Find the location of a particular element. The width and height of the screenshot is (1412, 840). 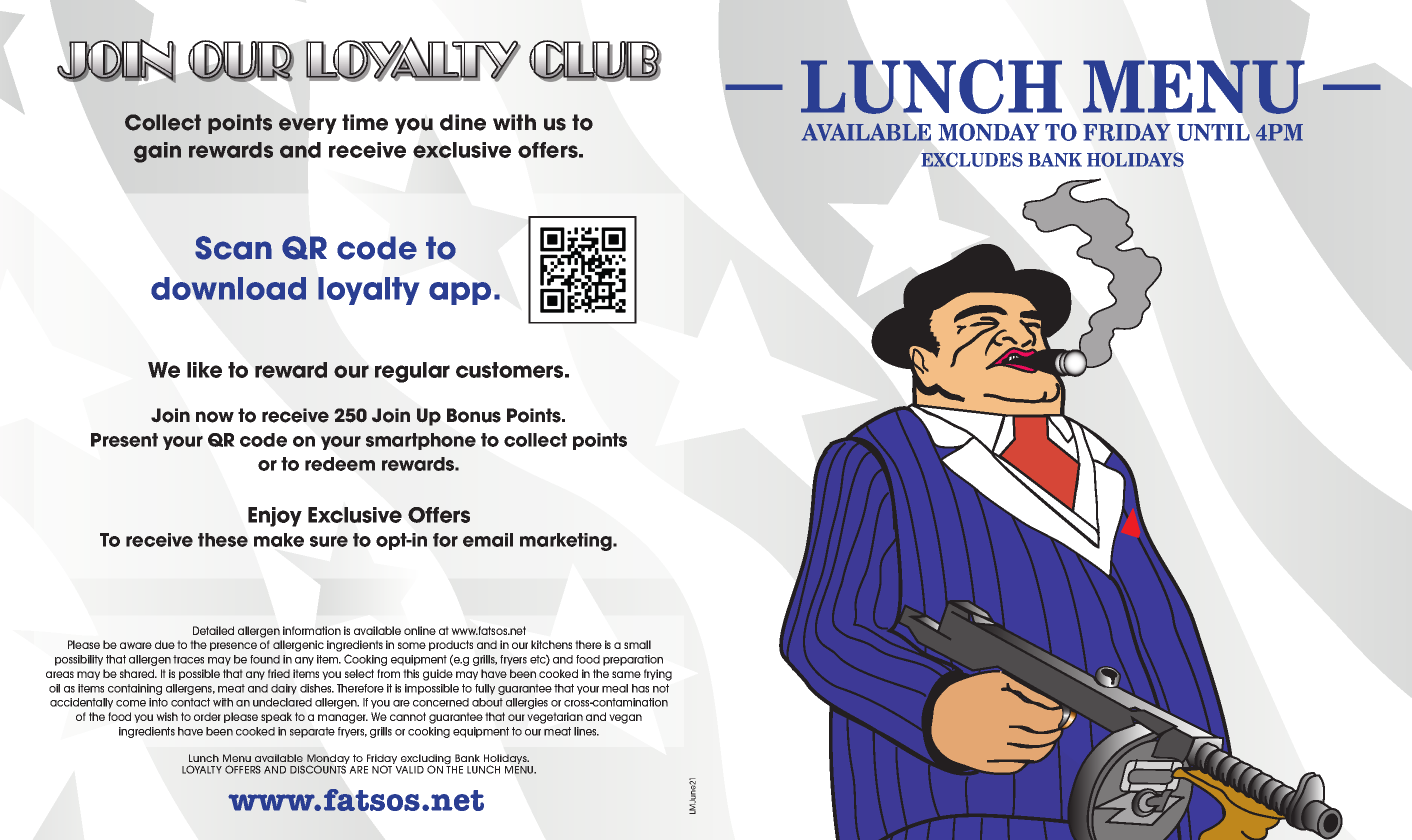

dine is located at coordinates (463, 122).
